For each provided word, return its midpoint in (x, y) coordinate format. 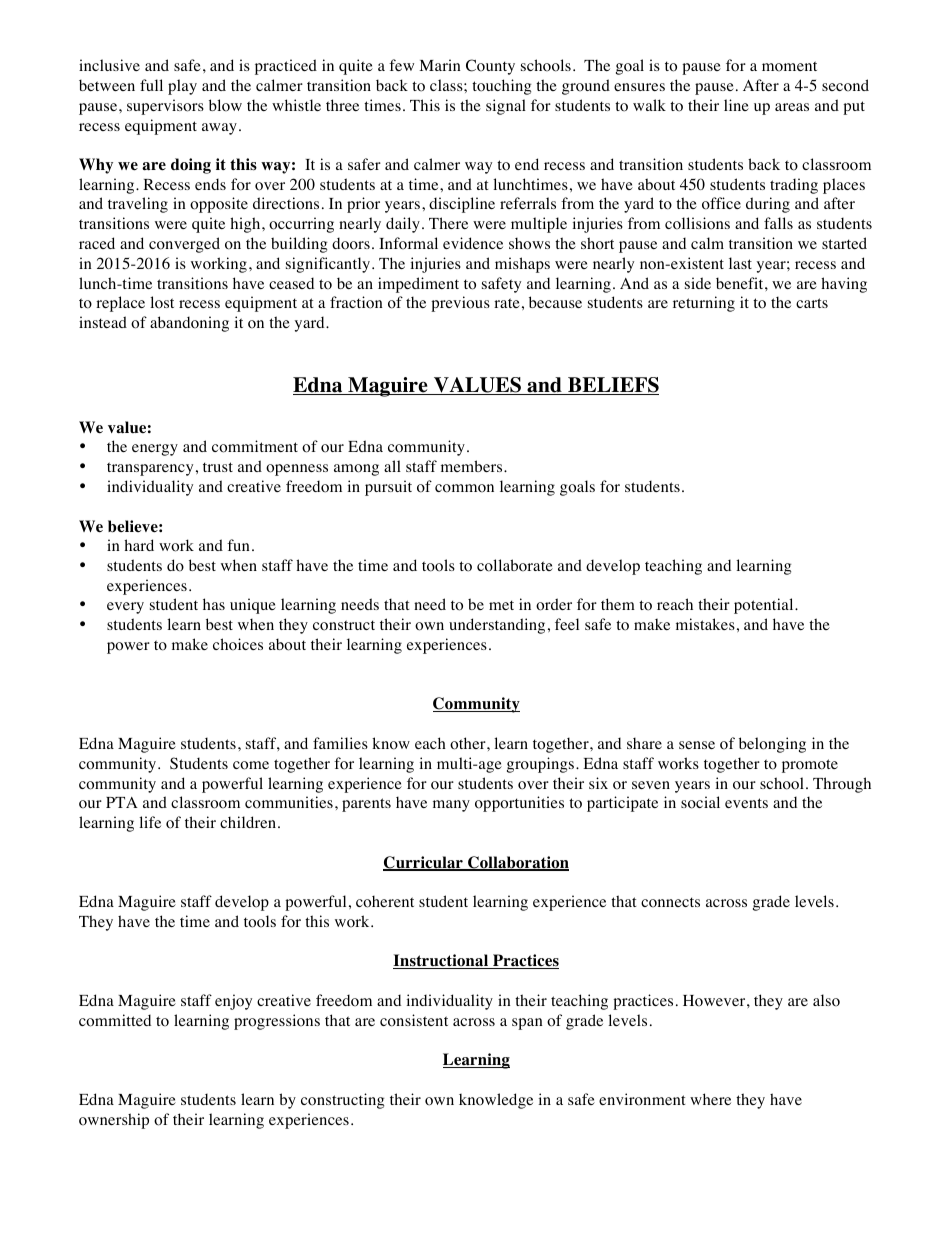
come (251, 765)
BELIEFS (612, 386)
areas (792, 107)
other (469, 743)
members (473, 466)
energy (155, 450)
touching (501, 87)
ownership (114, 1121)
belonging (772, 745)
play (182, 87)
